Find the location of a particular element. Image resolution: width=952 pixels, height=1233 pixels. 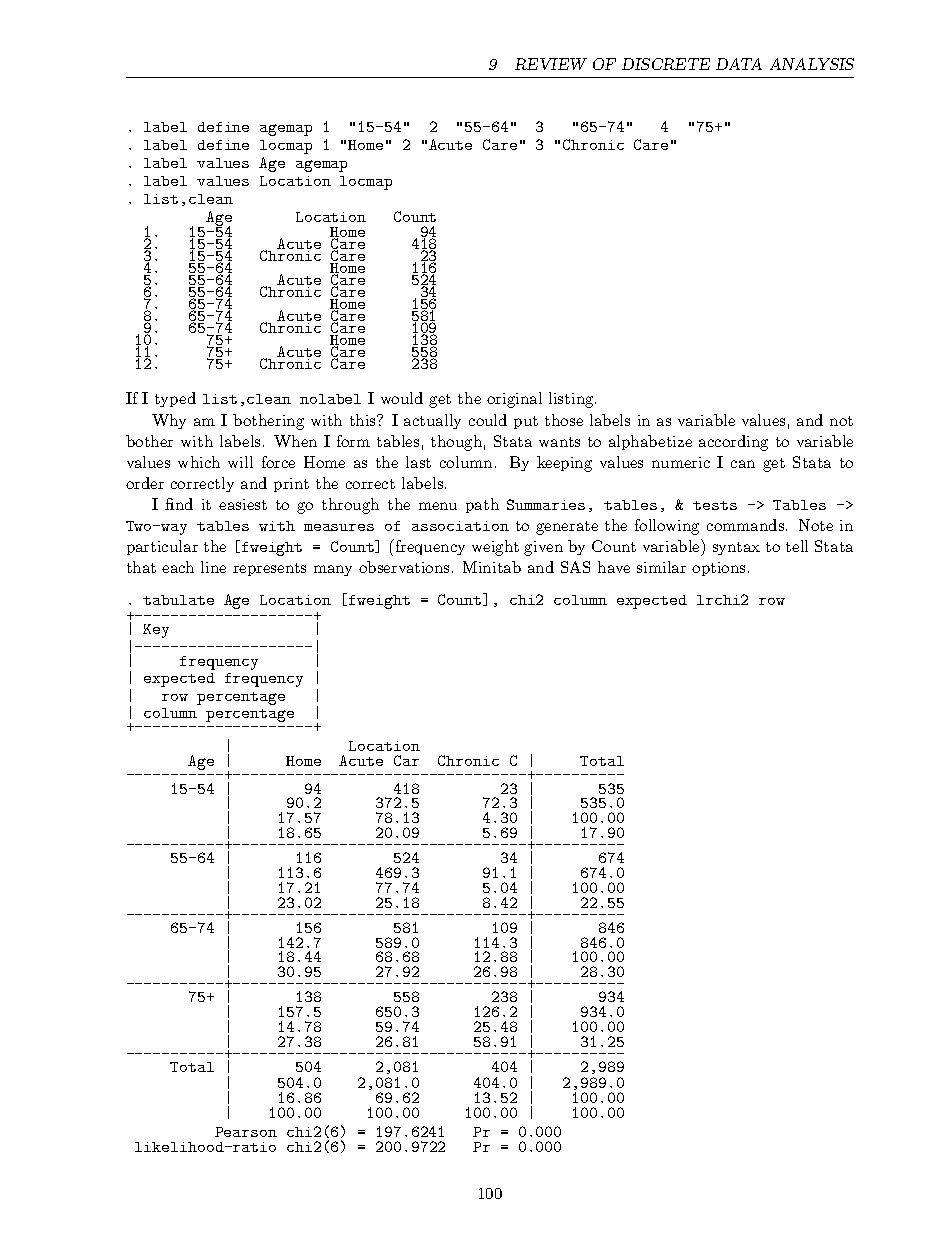

line is located at coordinates (213, 567).
